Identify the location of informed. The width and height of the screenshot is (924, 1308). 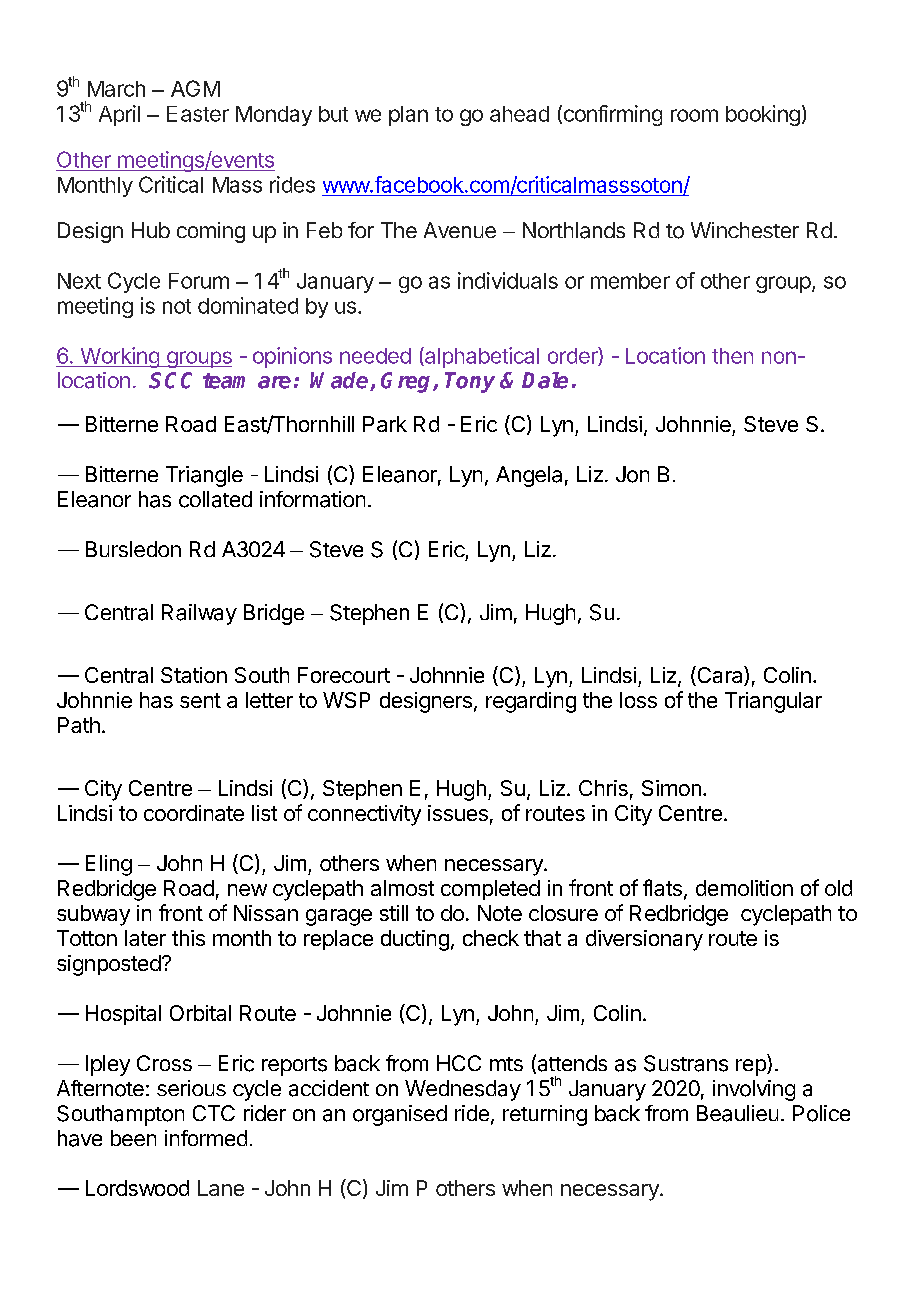
(206, 1138).
